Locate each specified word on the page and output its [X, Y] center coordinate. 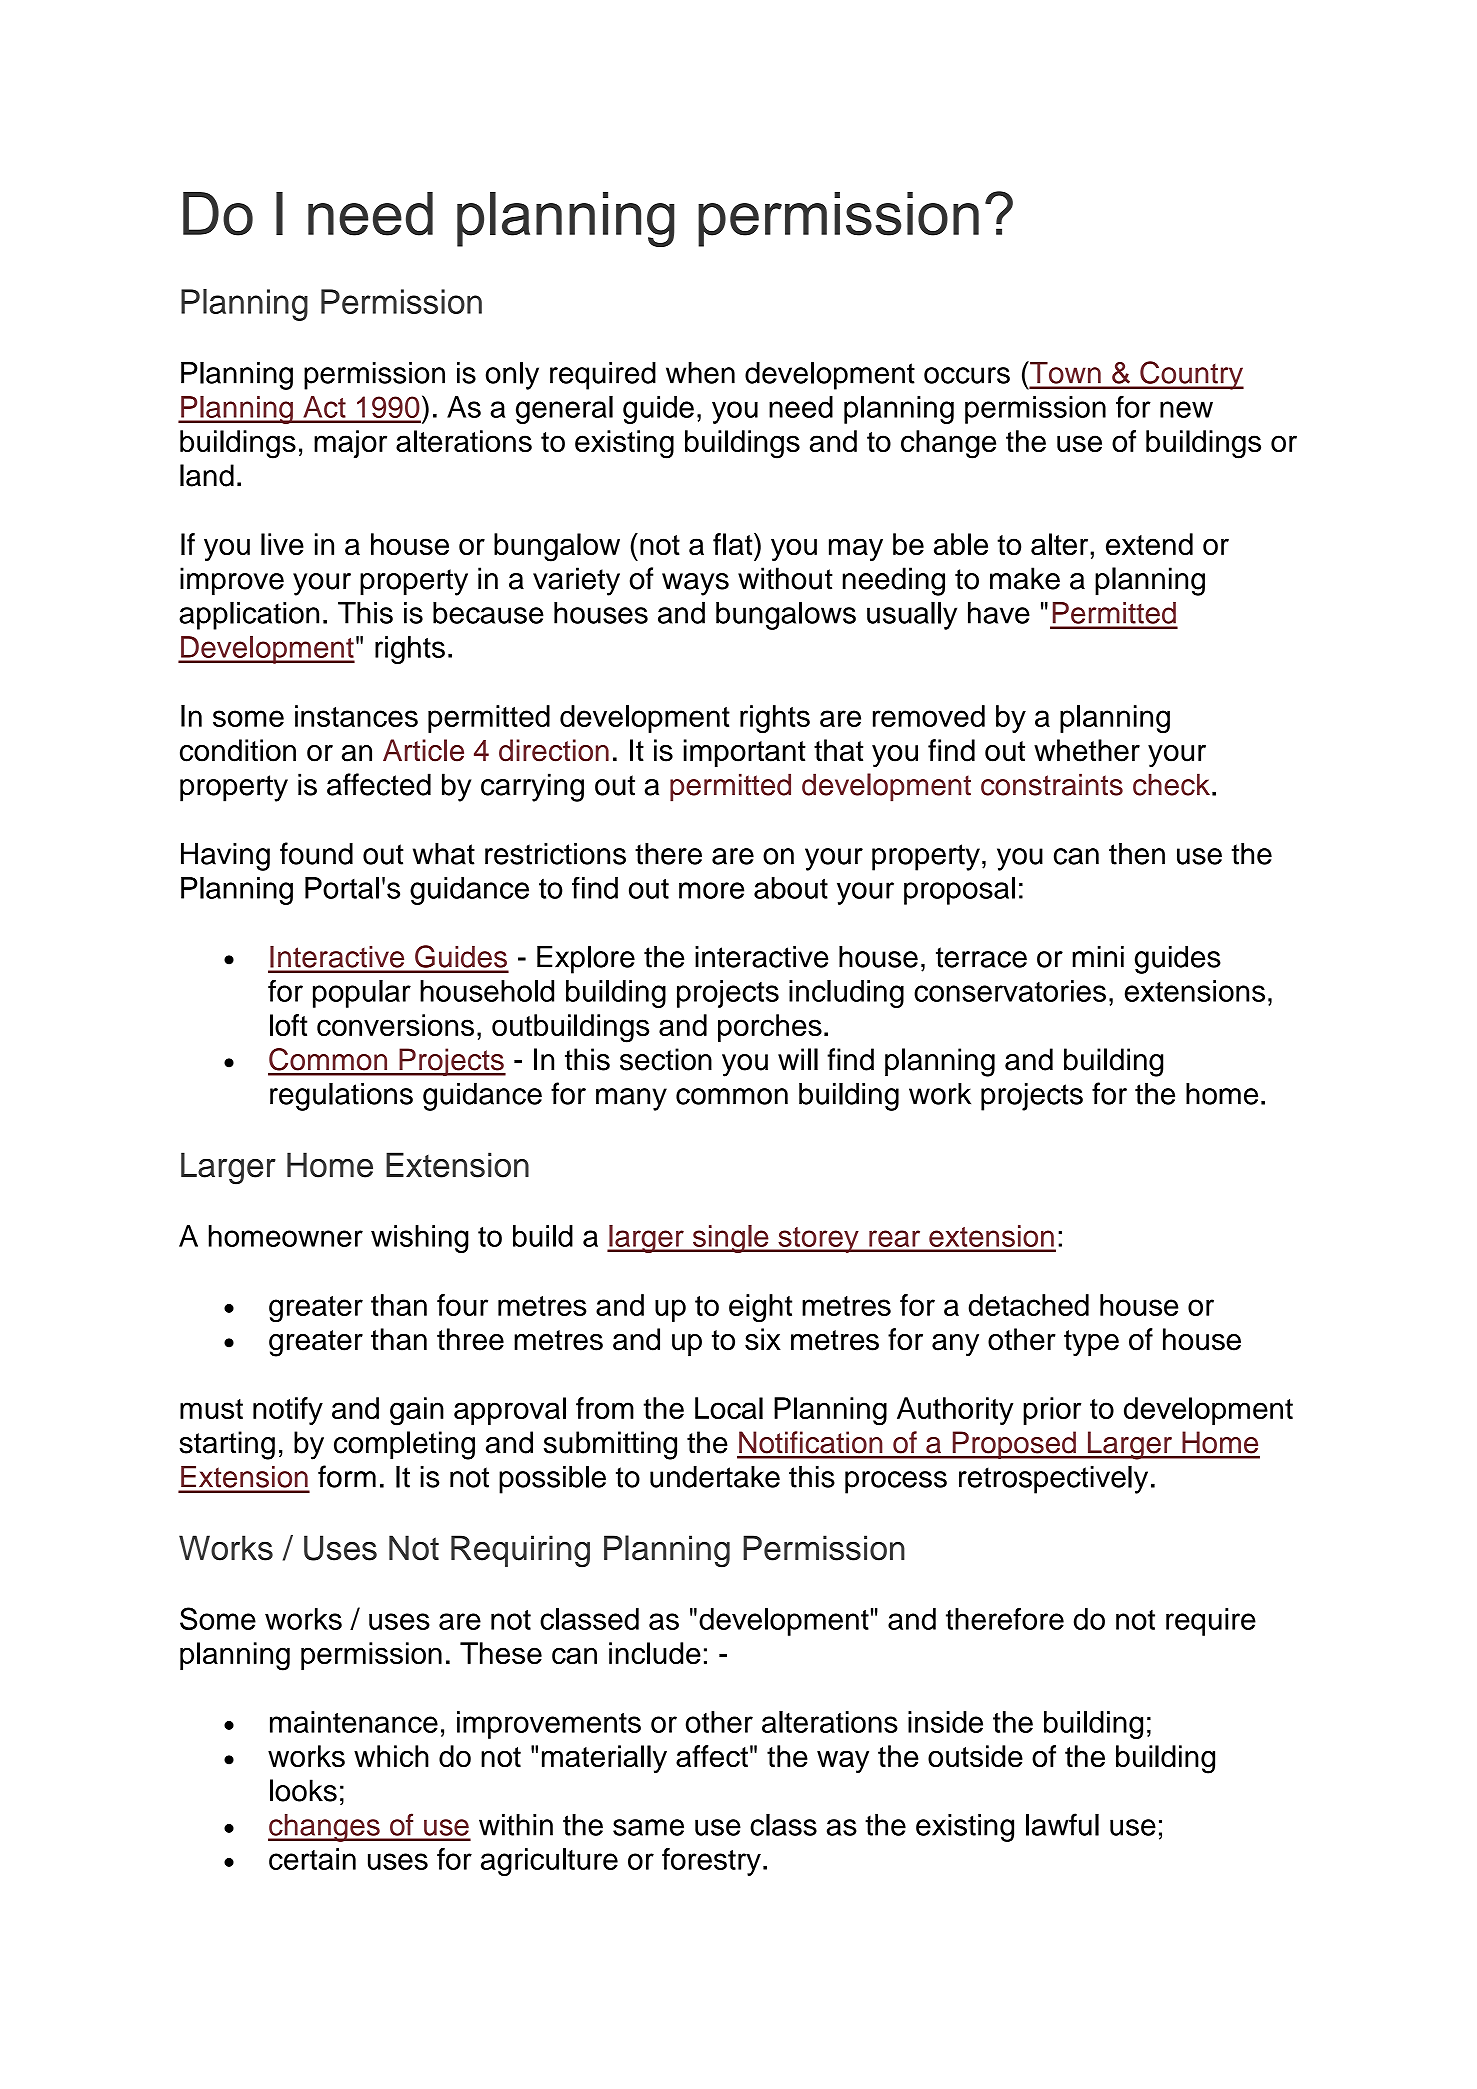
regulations [341, 1097]
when [700, 373]
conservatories [1010, 991]
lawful [1062, 1824]
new [1186, 409]
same [648, 1827]
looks [303, 1790]
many [631, 1099]
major [350, 444]
